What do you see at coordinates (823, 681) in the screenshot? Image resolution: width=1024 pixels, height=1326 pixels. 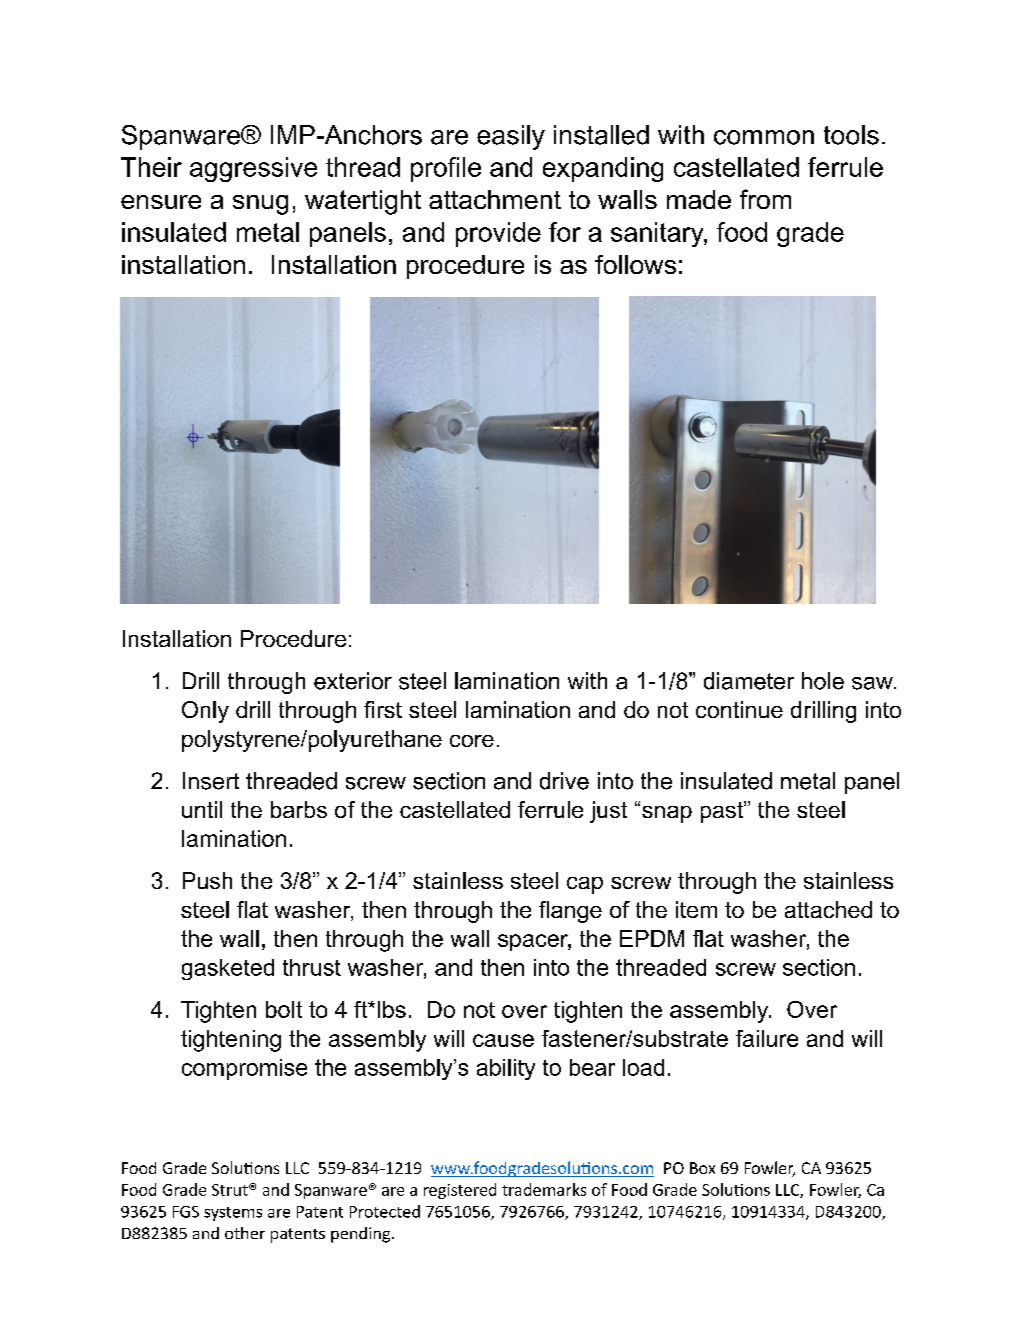 I see `hole` at bounding box center [823, 681].
